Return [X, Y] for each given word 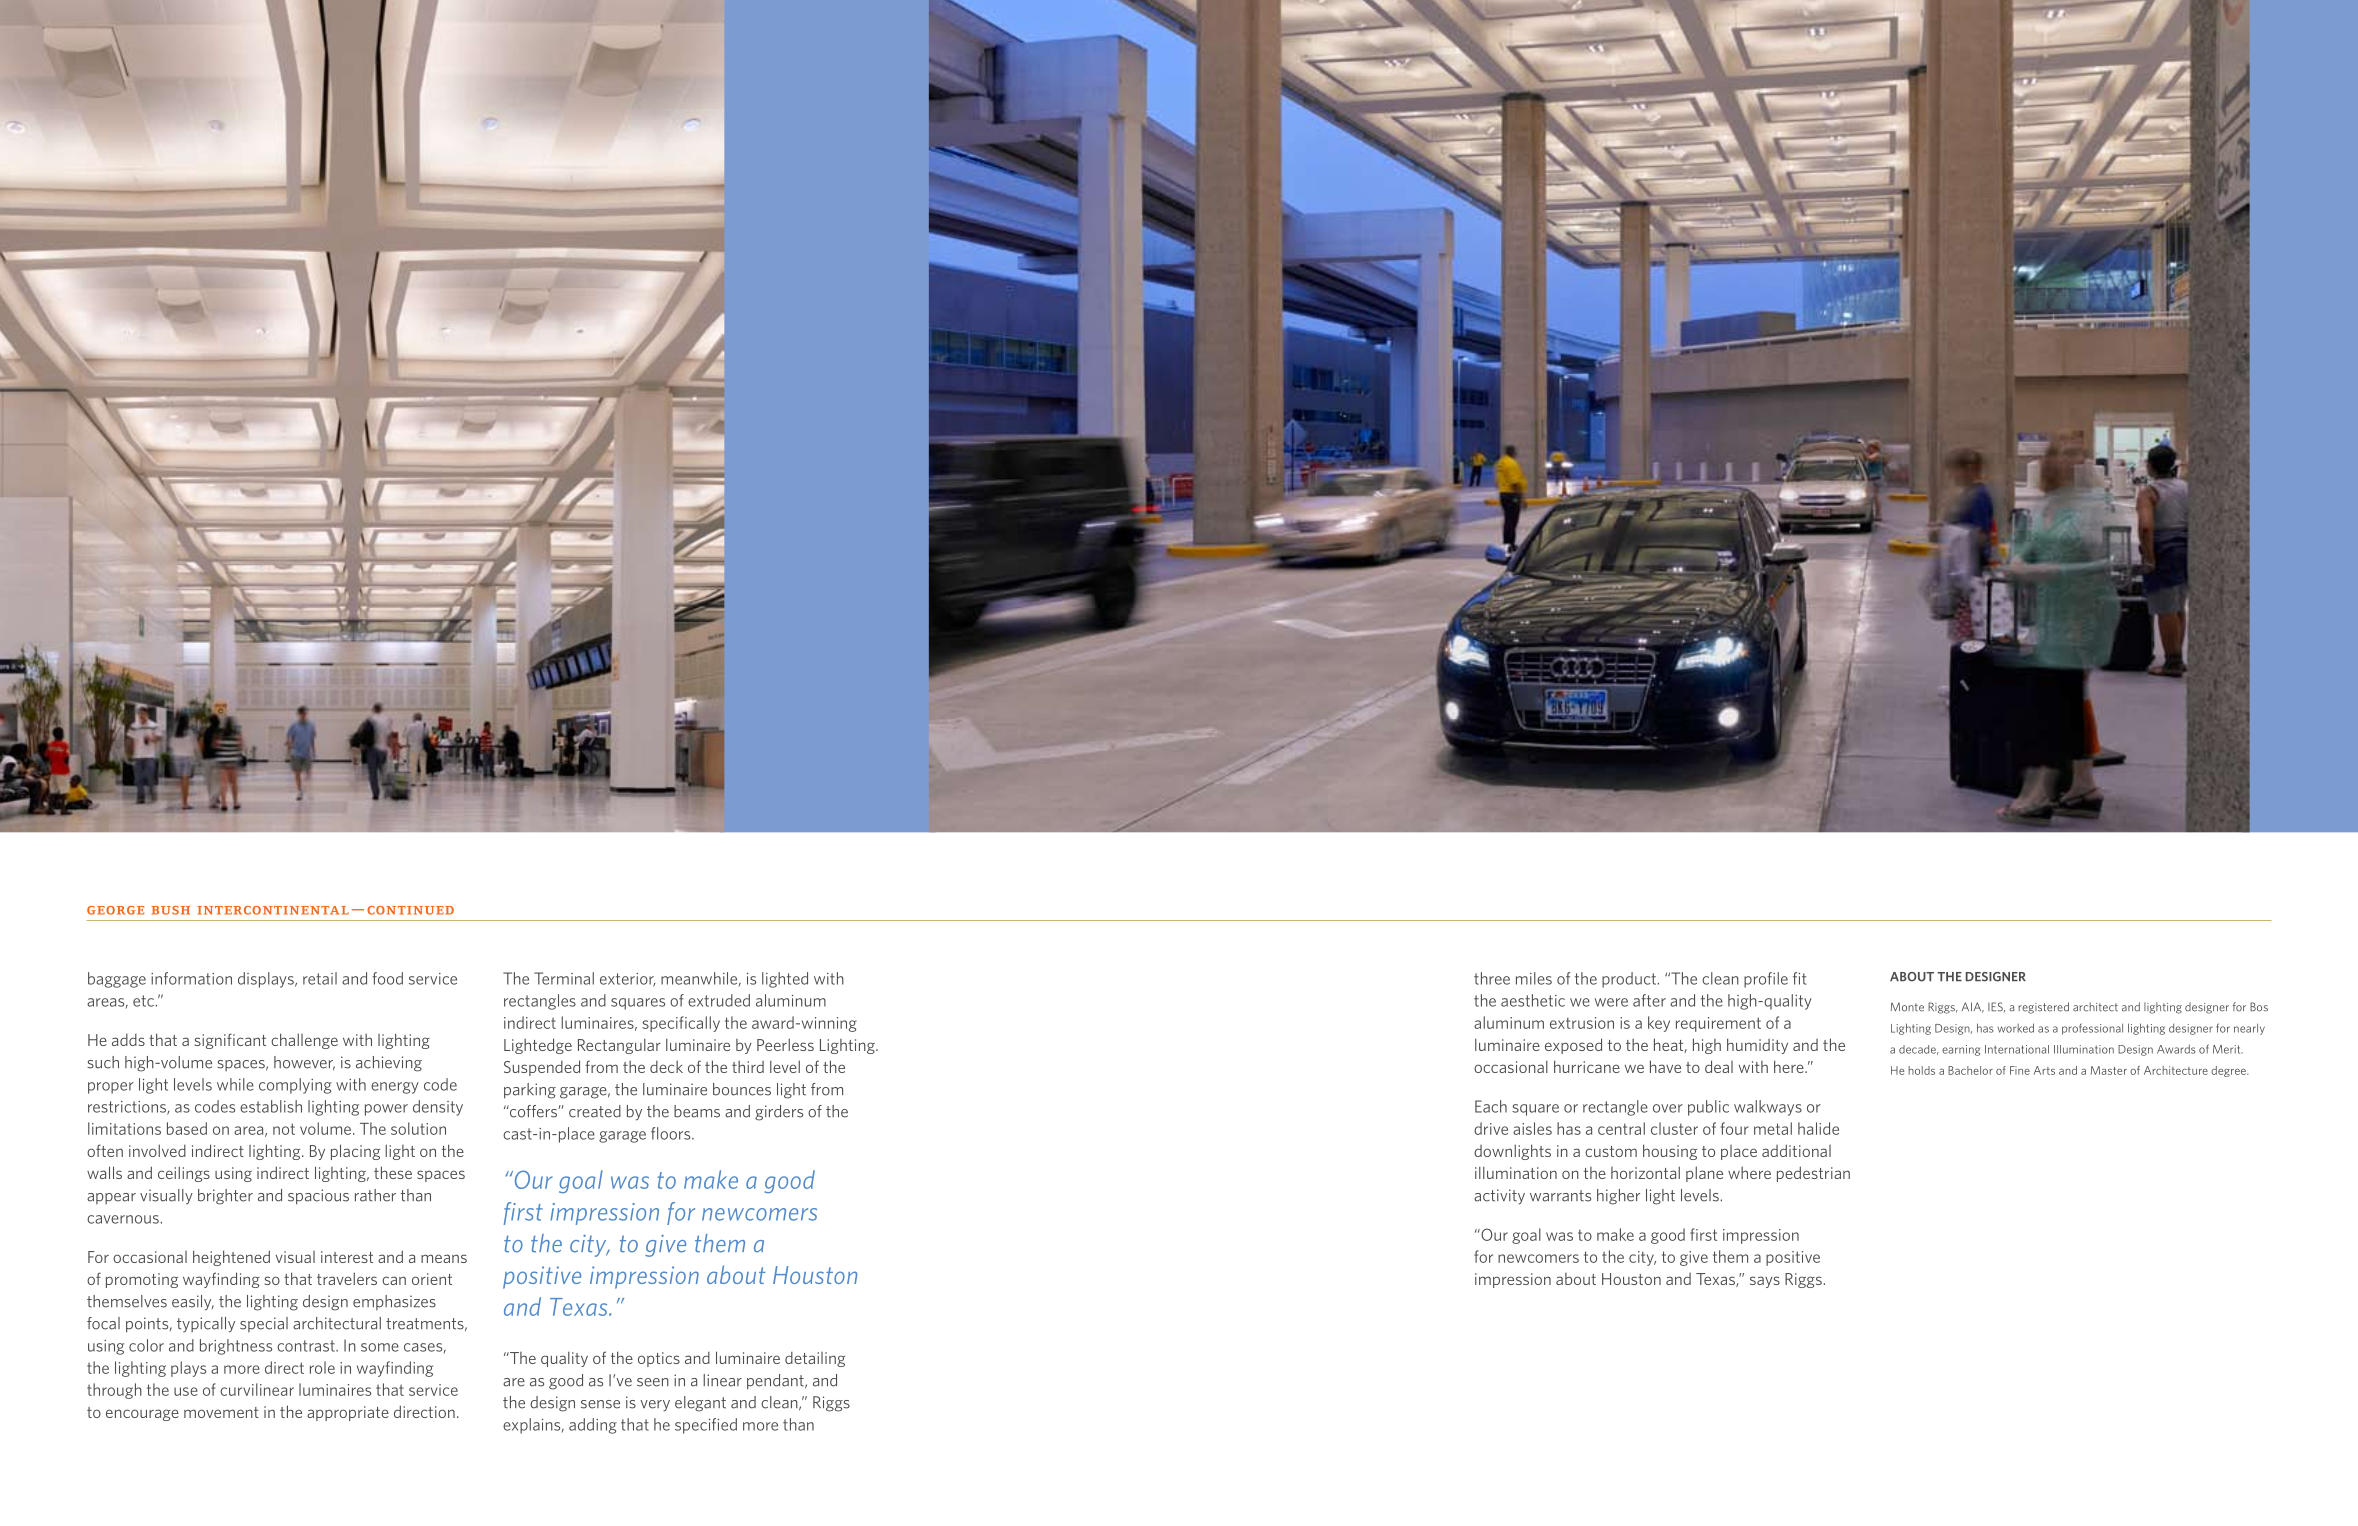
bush [170, 910]
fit [1799, 978]
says [1765, 1282]
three [1492, 978]
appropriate [348, 1413]
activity [1499, 1197]
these [393, 1172]
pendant [776, 1382]
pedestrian [1813, 1174]
